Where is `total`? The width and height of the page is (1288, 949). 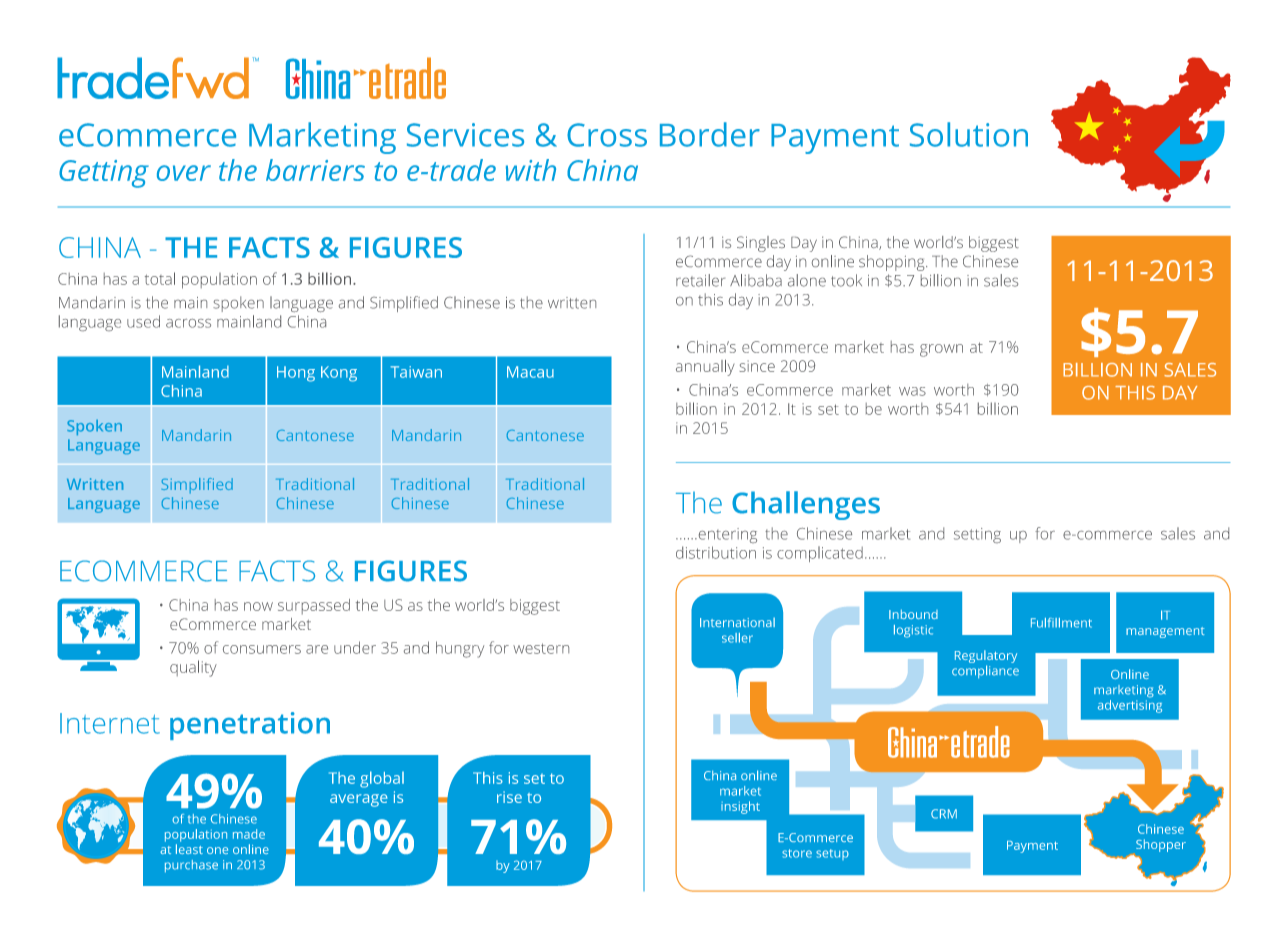 total is located at coordinates (160, 278).
